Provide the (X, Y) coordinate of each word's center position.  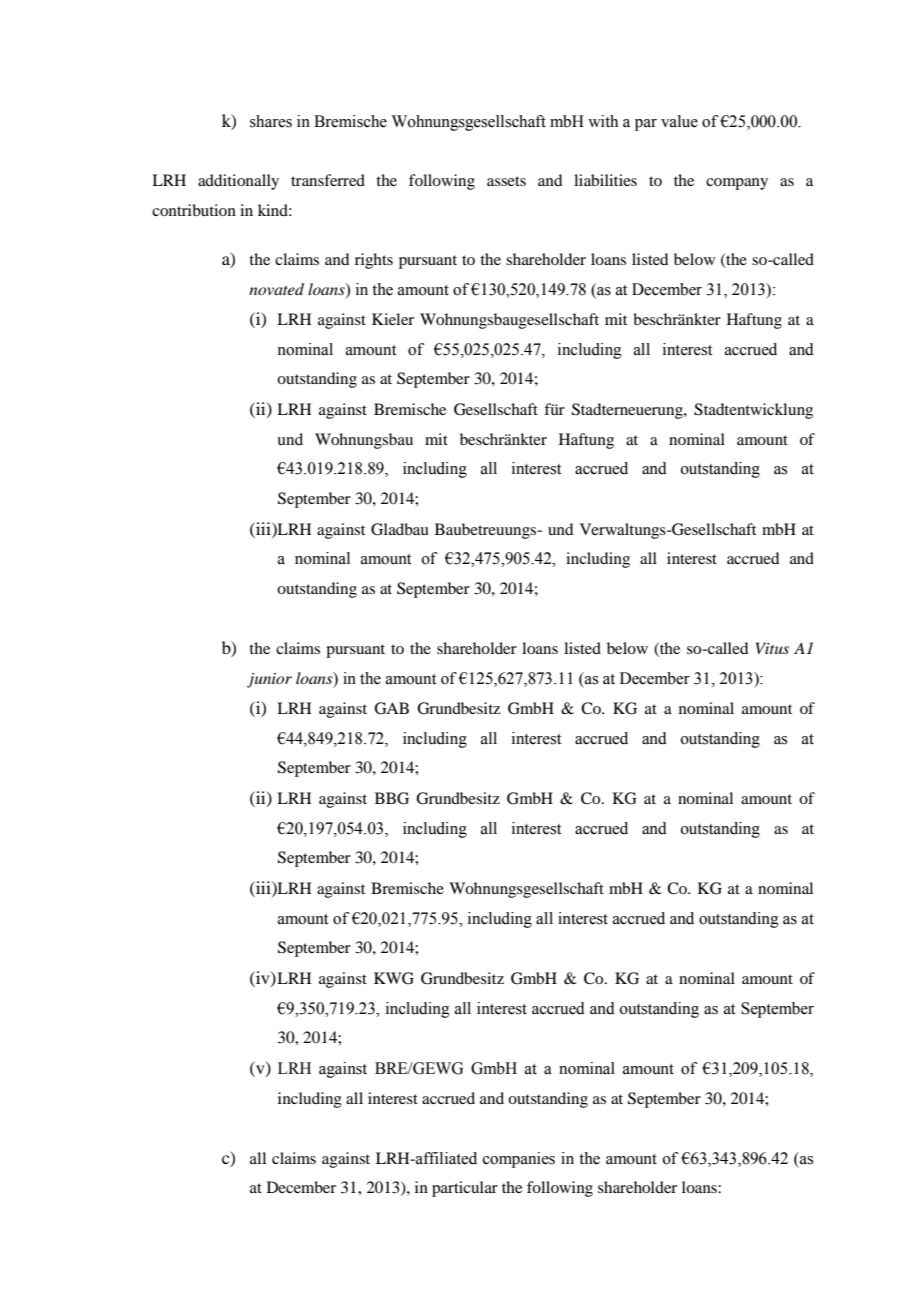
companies (519, 1160)
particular (465, 1189)
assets (506, 181)
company (737, 184)
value (679, 121)
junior (269, 680)
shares (271, 121)
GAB (391, 708)
